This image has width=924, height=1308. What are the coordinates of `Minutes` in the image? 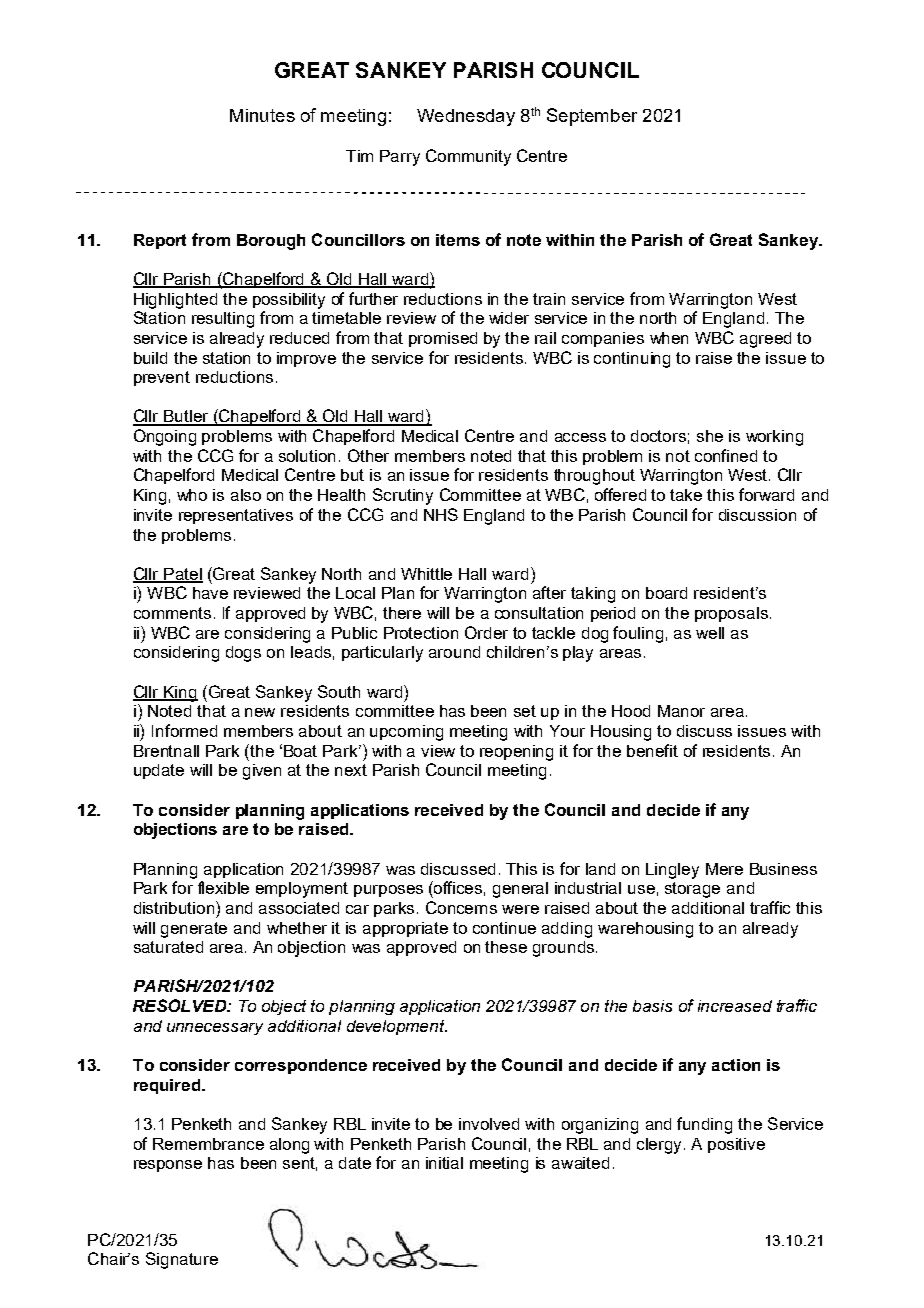 It's located at (262, 115).
